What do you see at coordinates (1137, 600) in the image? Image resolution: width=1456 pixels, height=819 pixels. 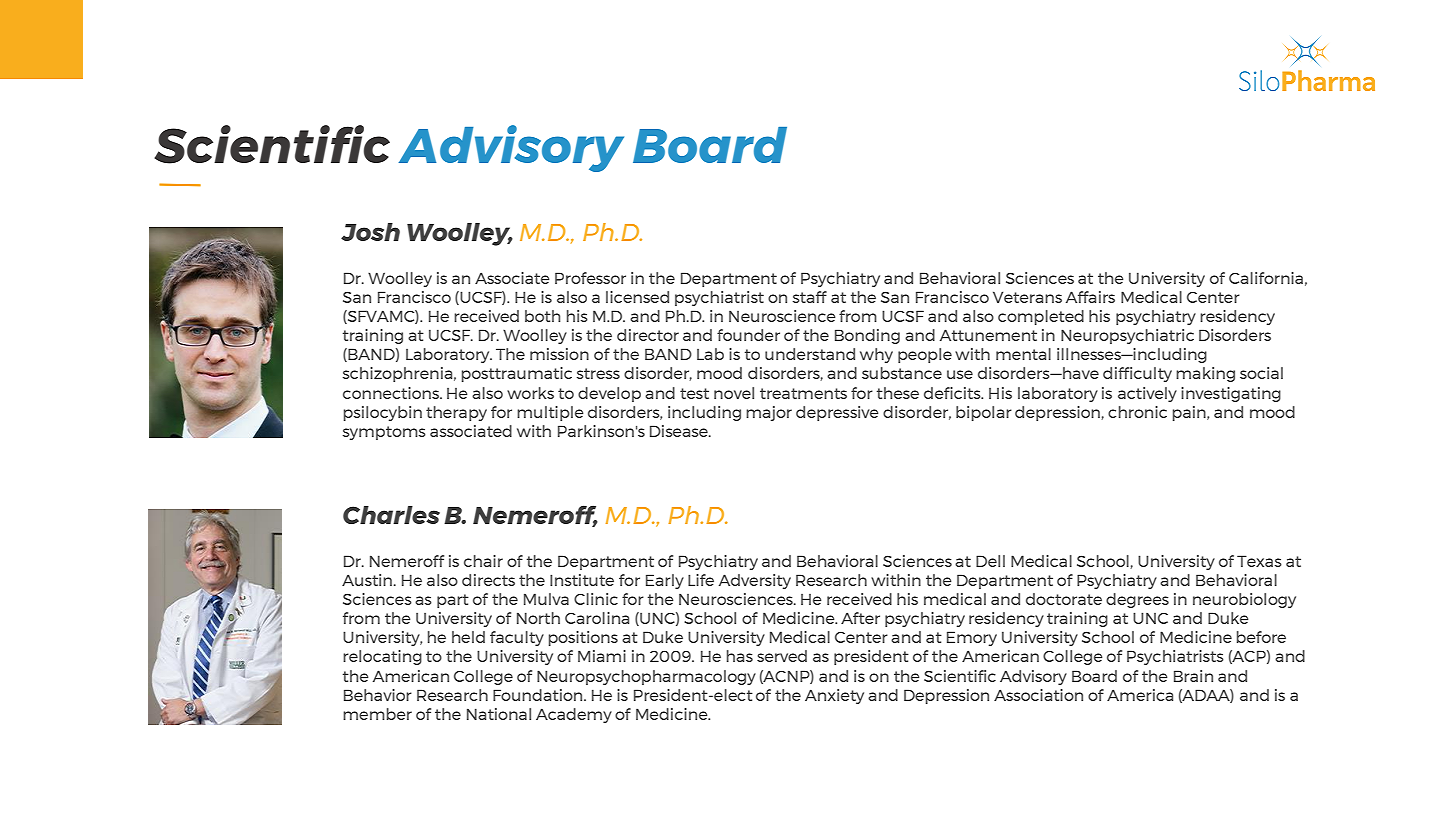 I see `degrees` at bounding box center [1137, 600].
